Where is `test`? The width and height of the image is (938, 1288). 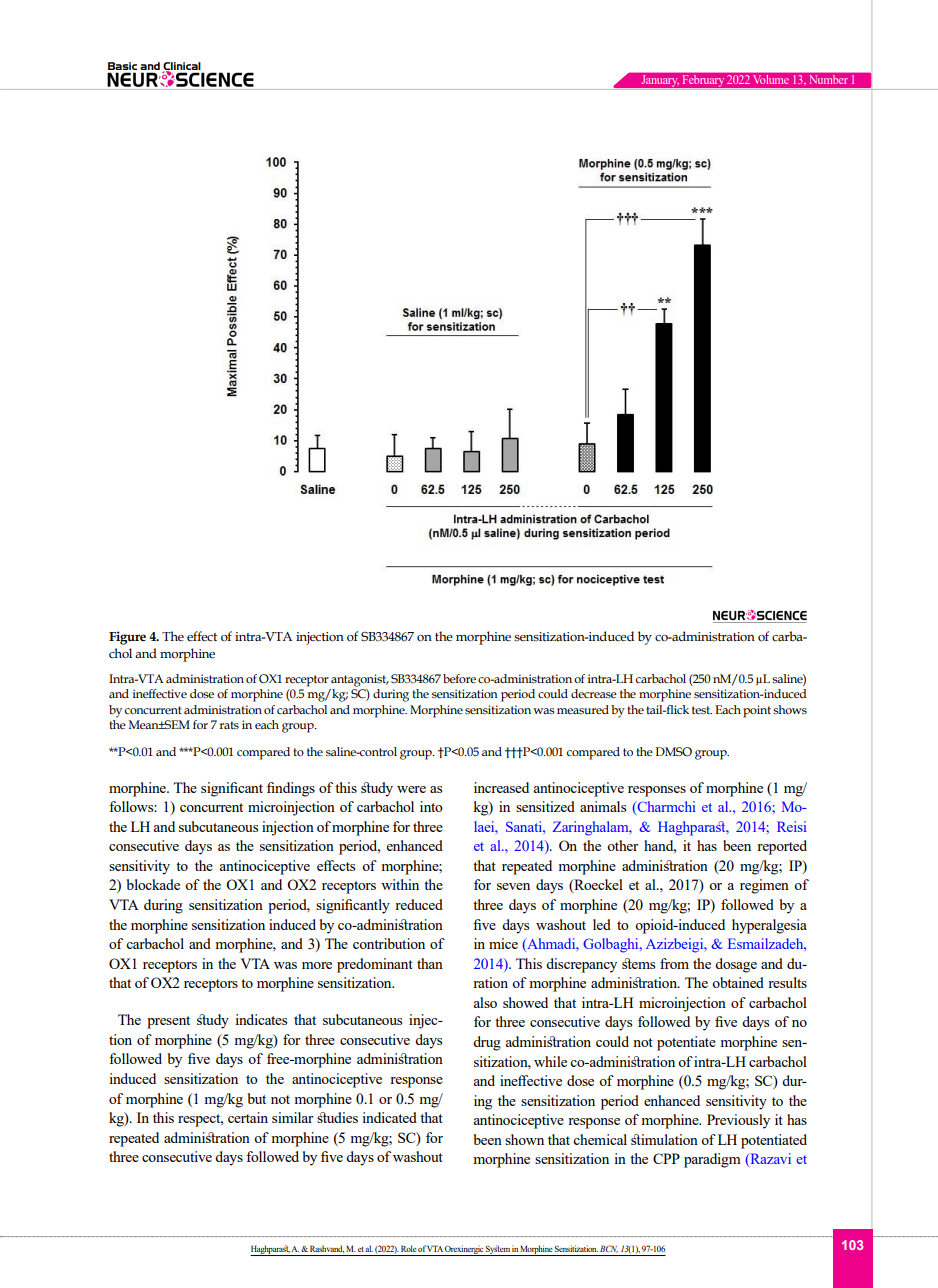
test is located at coordinates (702, 710).
